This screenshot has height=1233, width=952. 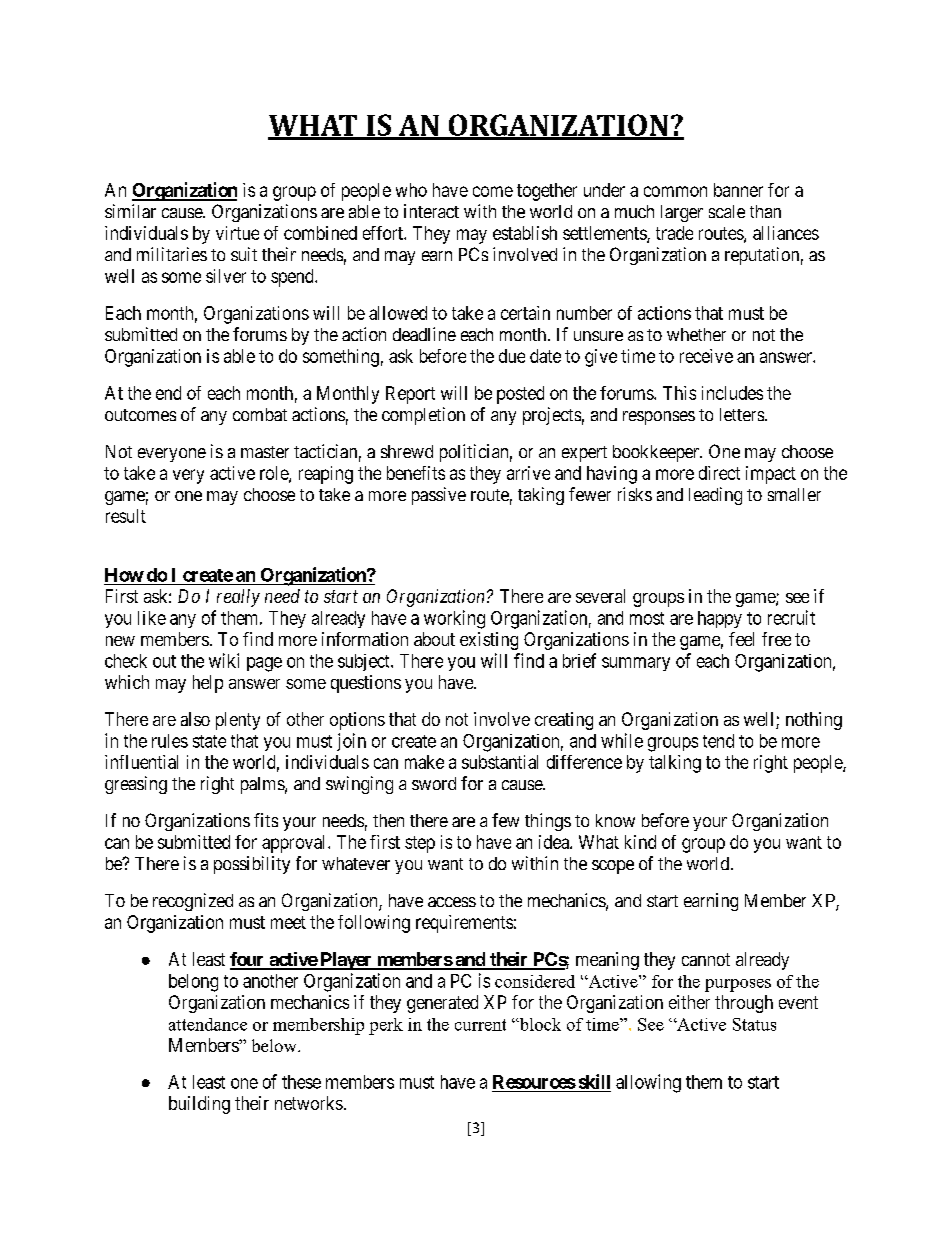 I want to click on wiki, so click(x=224, y=660).
